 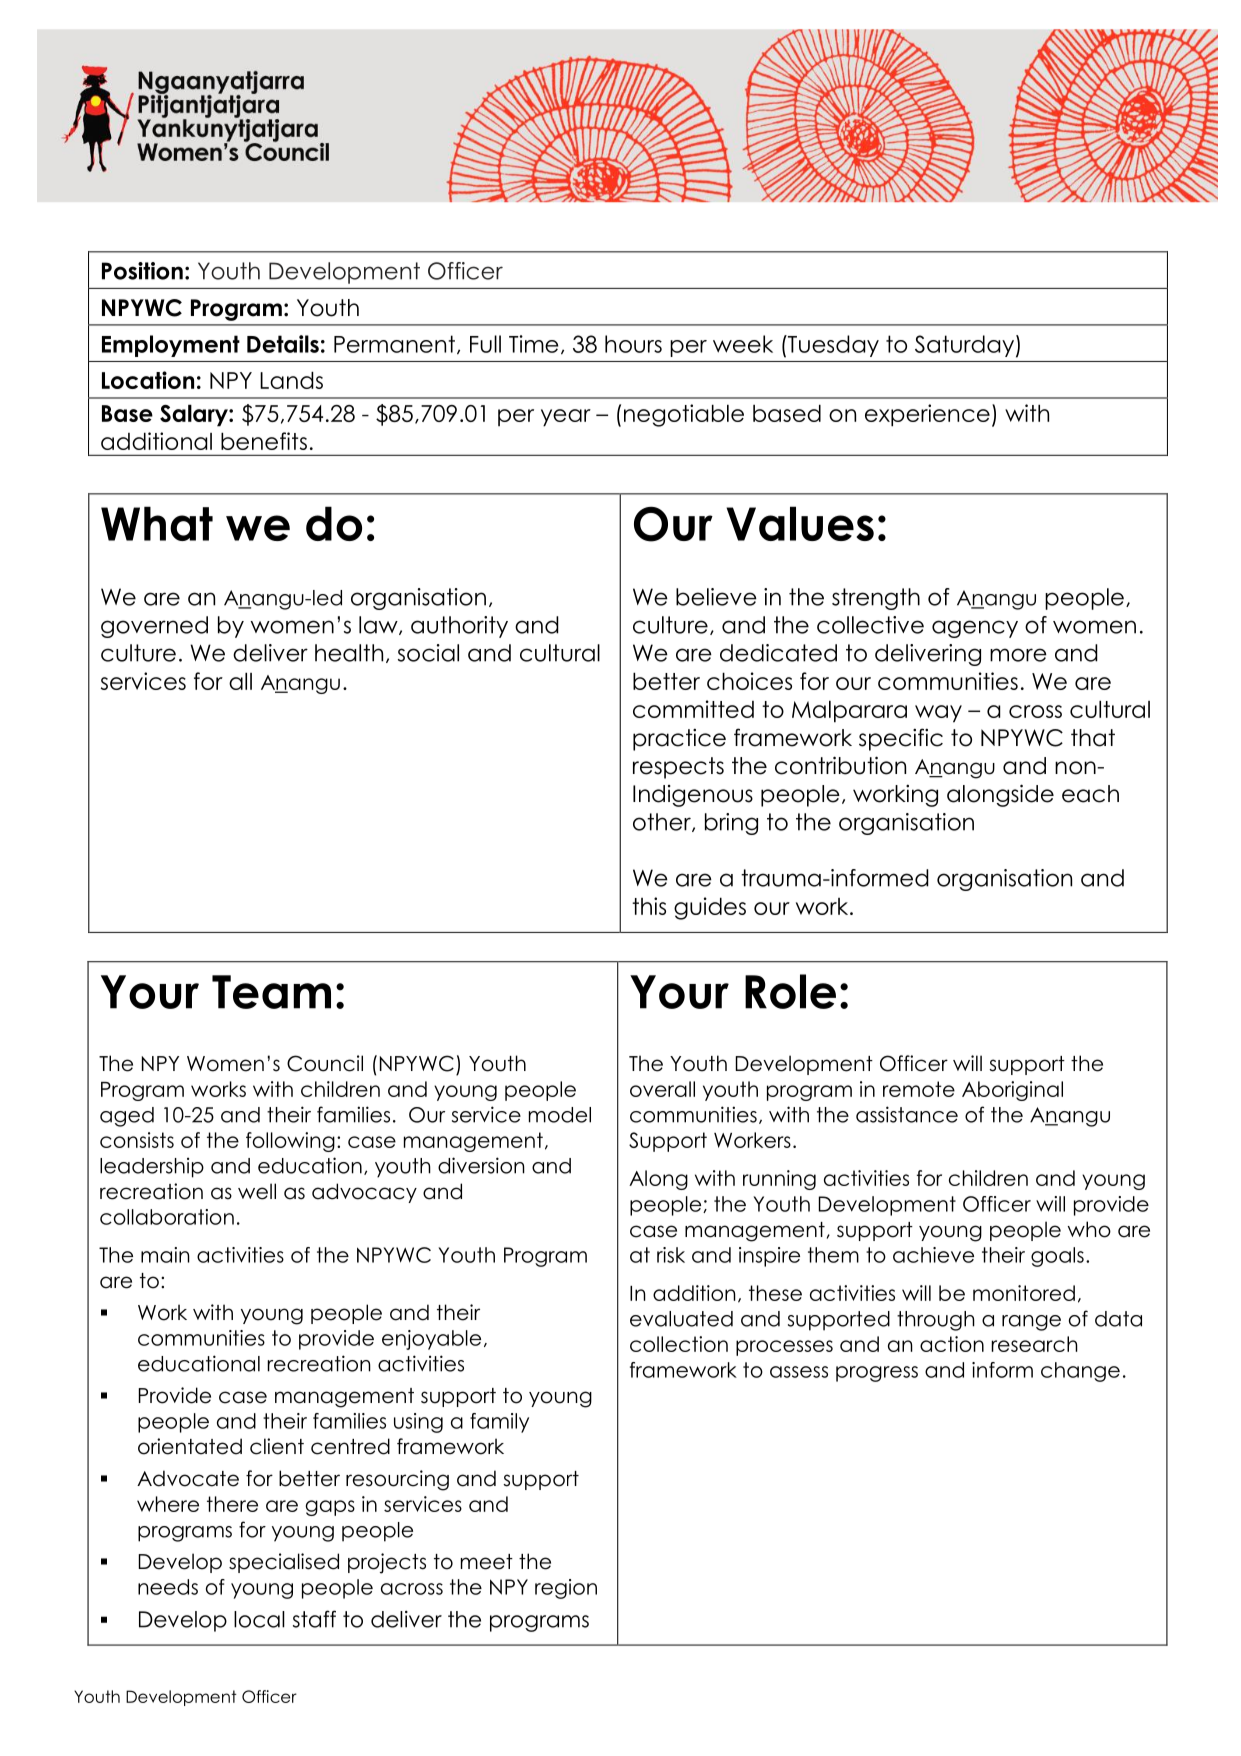 What do you see at coordinates (566, 1589) in the image?
I see `region` at bounding box center [566, 1589].
